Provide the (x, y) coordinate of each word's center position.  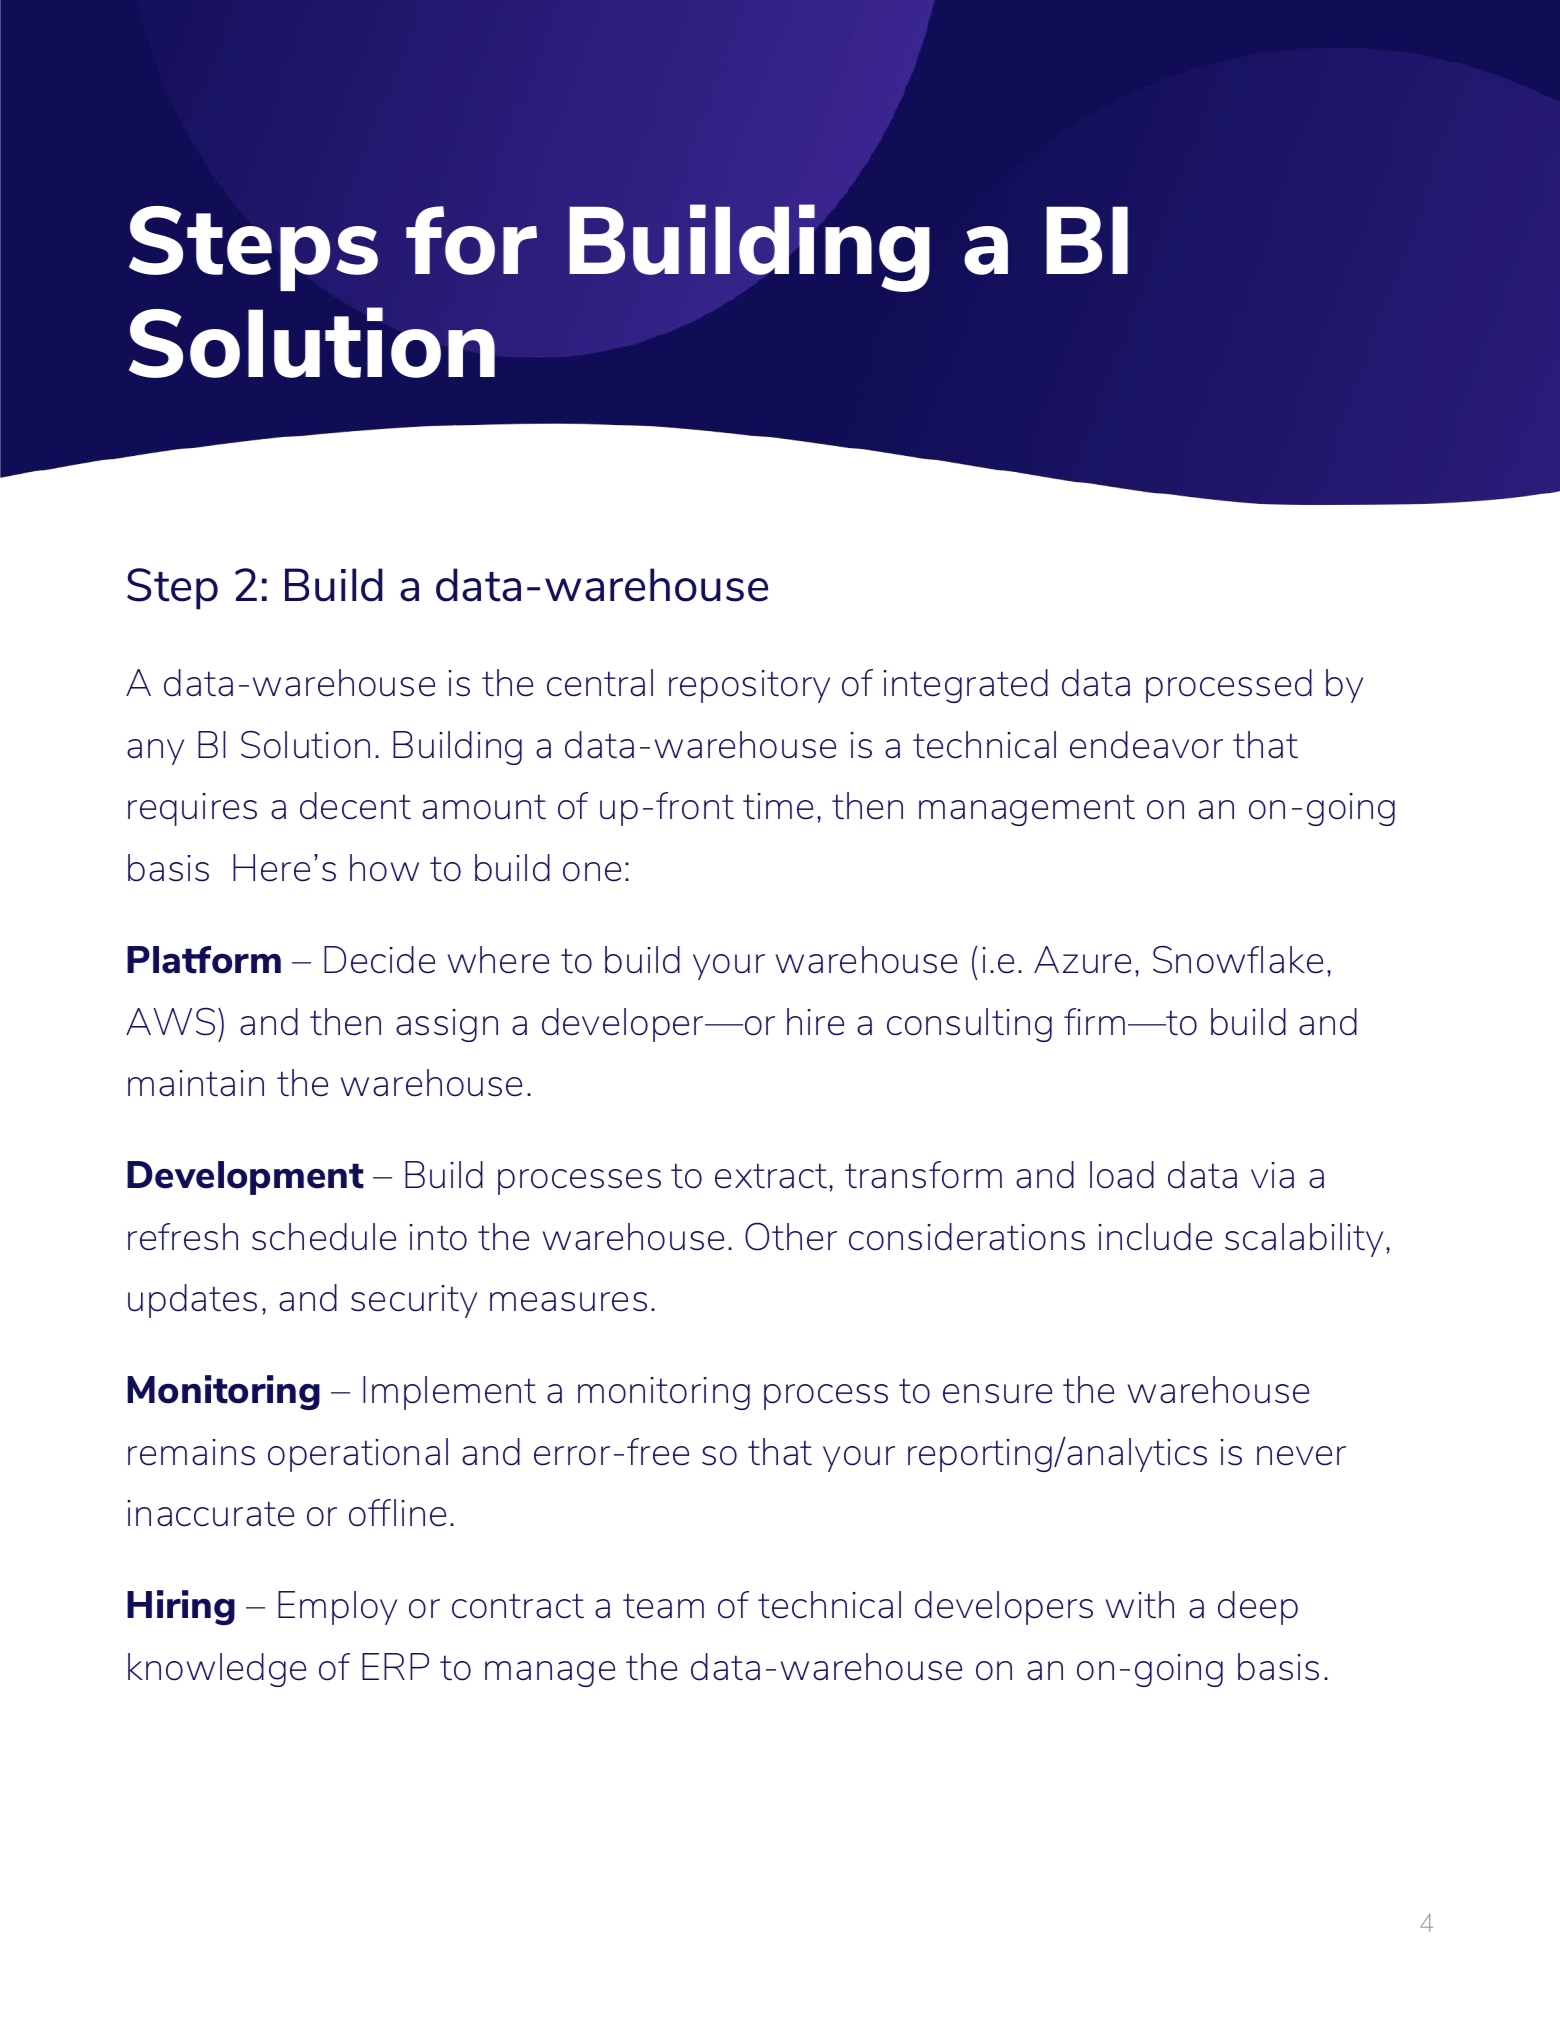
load (1122, 1175)
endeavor (1146, 745)
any (155, 752)
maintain (196, 1083)
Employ (337, 1608)
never (1301, 1456)
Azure (1082, 960)
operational (358, 1455)
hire (815, 1022)
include (1155, 1237)
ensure (997, 1394)
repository (749, 686)
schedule (324, 1237)
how (384, 868)
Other (791, 1236)
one (592, 872)
